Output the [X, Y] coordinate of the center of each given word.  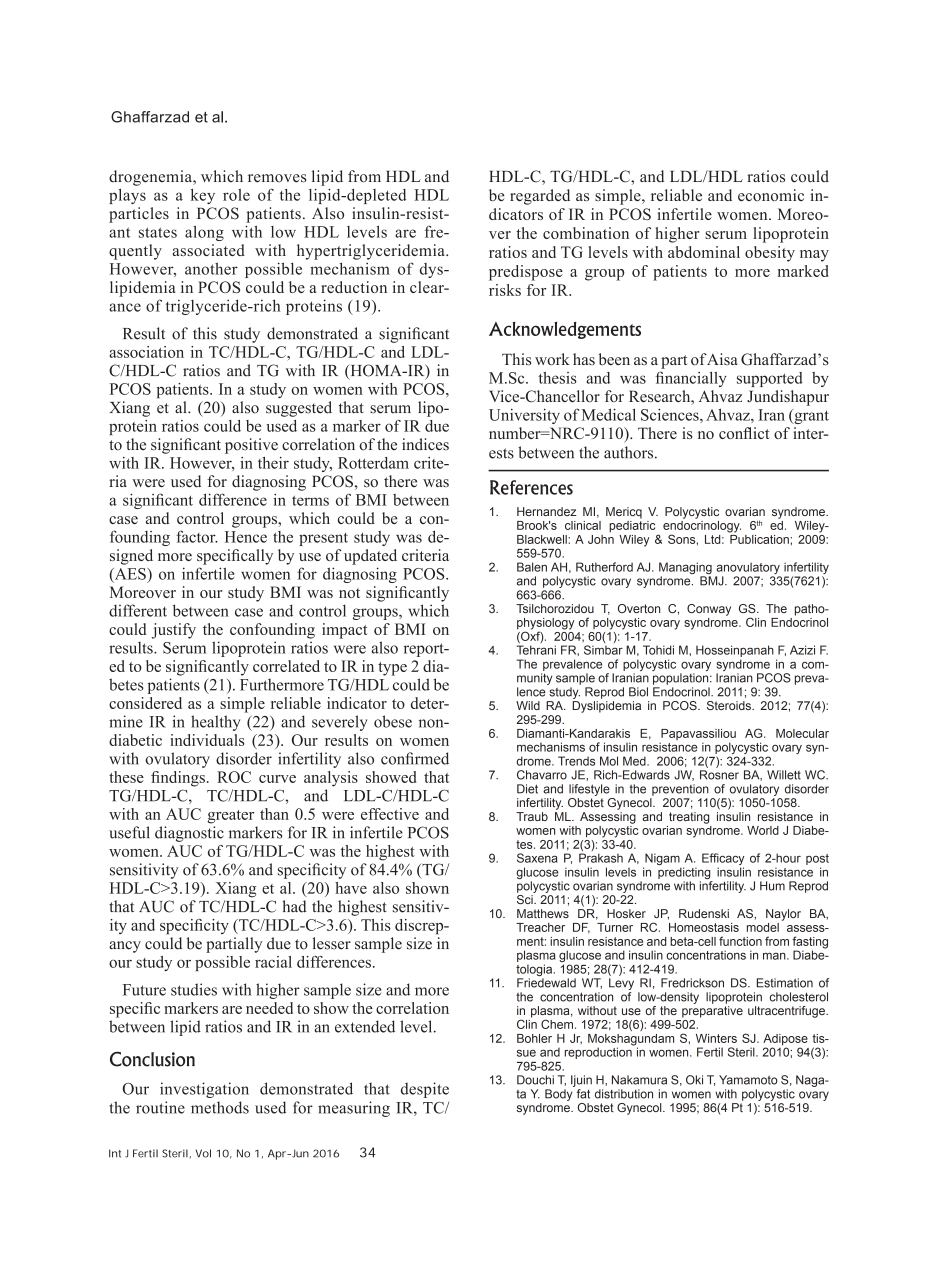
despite [425, 1090]
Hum [772, 886]
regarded [540, 197]
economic [771, 195]
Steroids [730, 705]
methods [220, 1107]
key [203, 196]
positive [251, 446]
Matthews [543, 913]
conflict [744, 433]
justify [173, 631]
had [294, 906]
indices [425, 444]
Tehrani [536, 650]
